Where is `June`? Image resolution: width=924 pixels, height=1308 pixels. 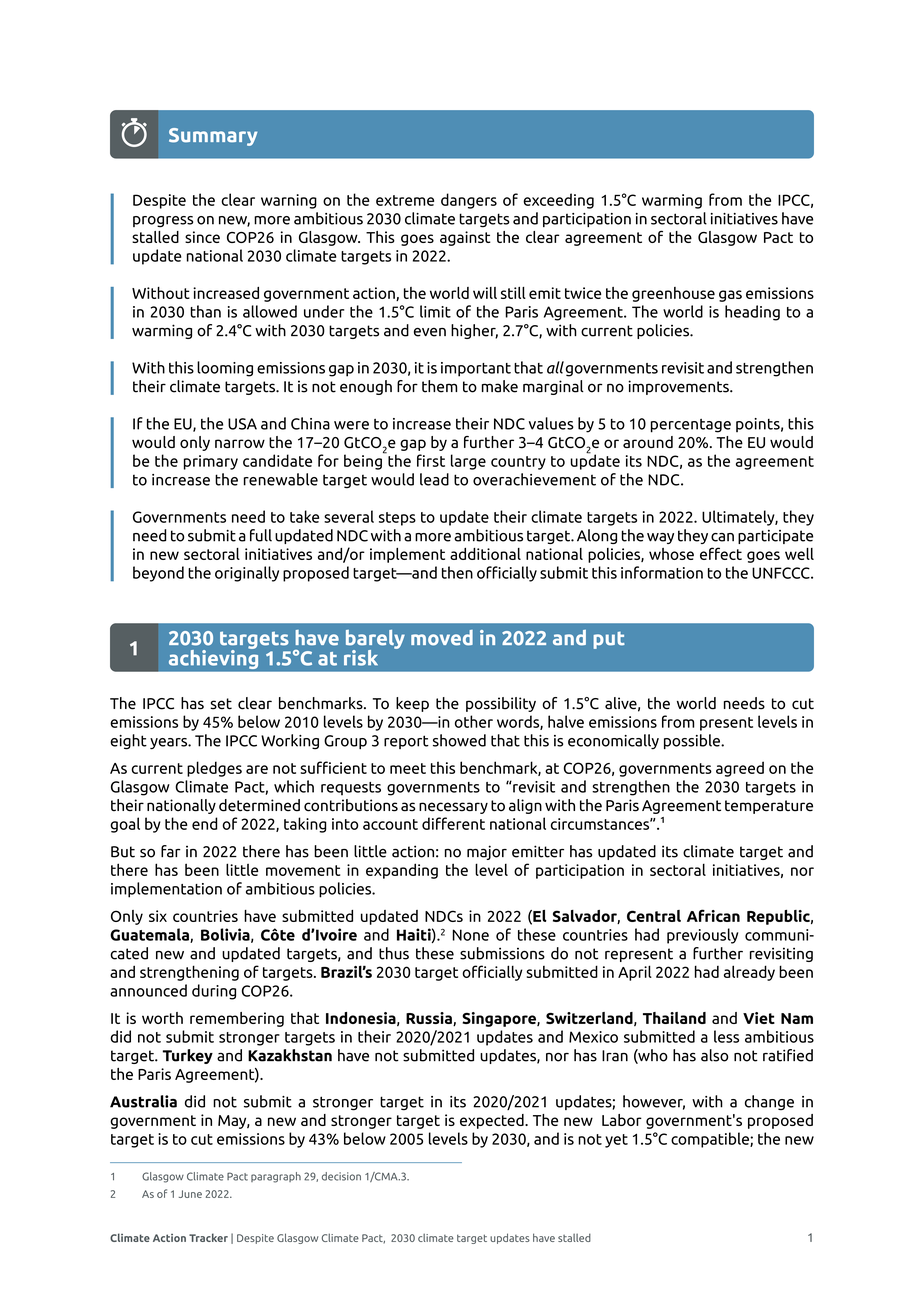 June is located at coordinates (190, 1194).
